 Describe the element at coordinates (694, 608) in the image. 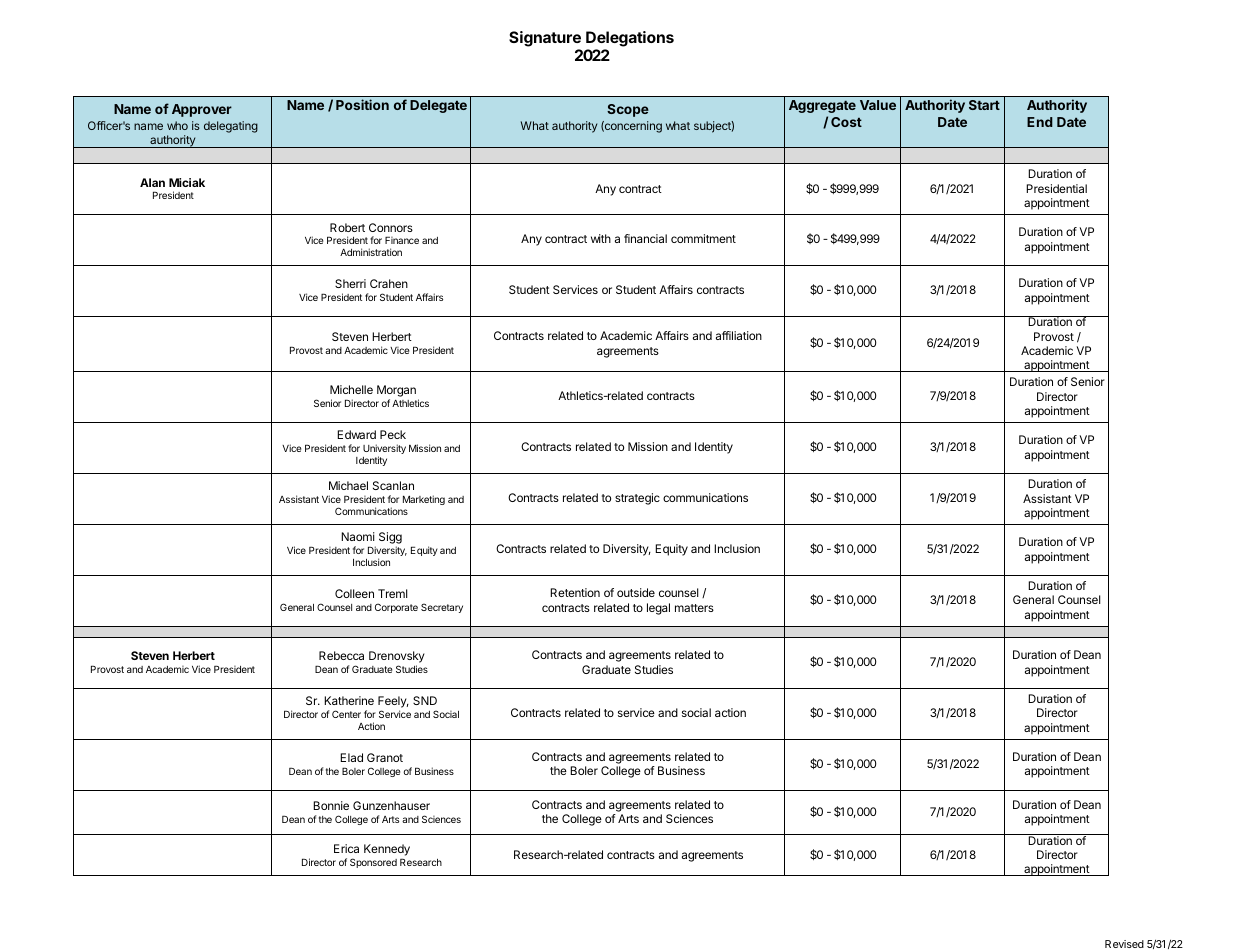

I see `matters` at that location.
